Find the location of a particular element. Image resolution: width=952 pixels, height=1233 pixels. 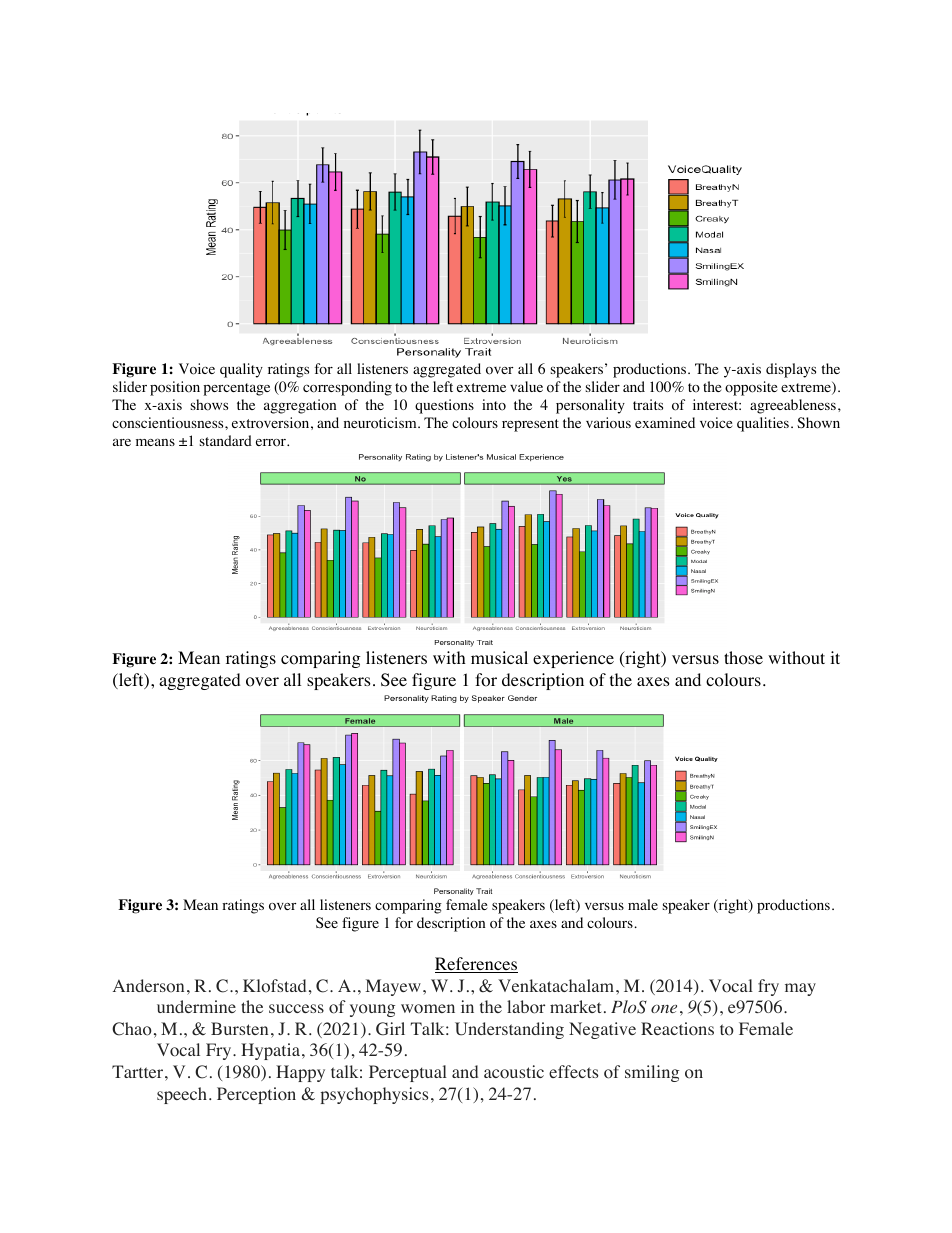

one is located at coordinates (664, 1008).
